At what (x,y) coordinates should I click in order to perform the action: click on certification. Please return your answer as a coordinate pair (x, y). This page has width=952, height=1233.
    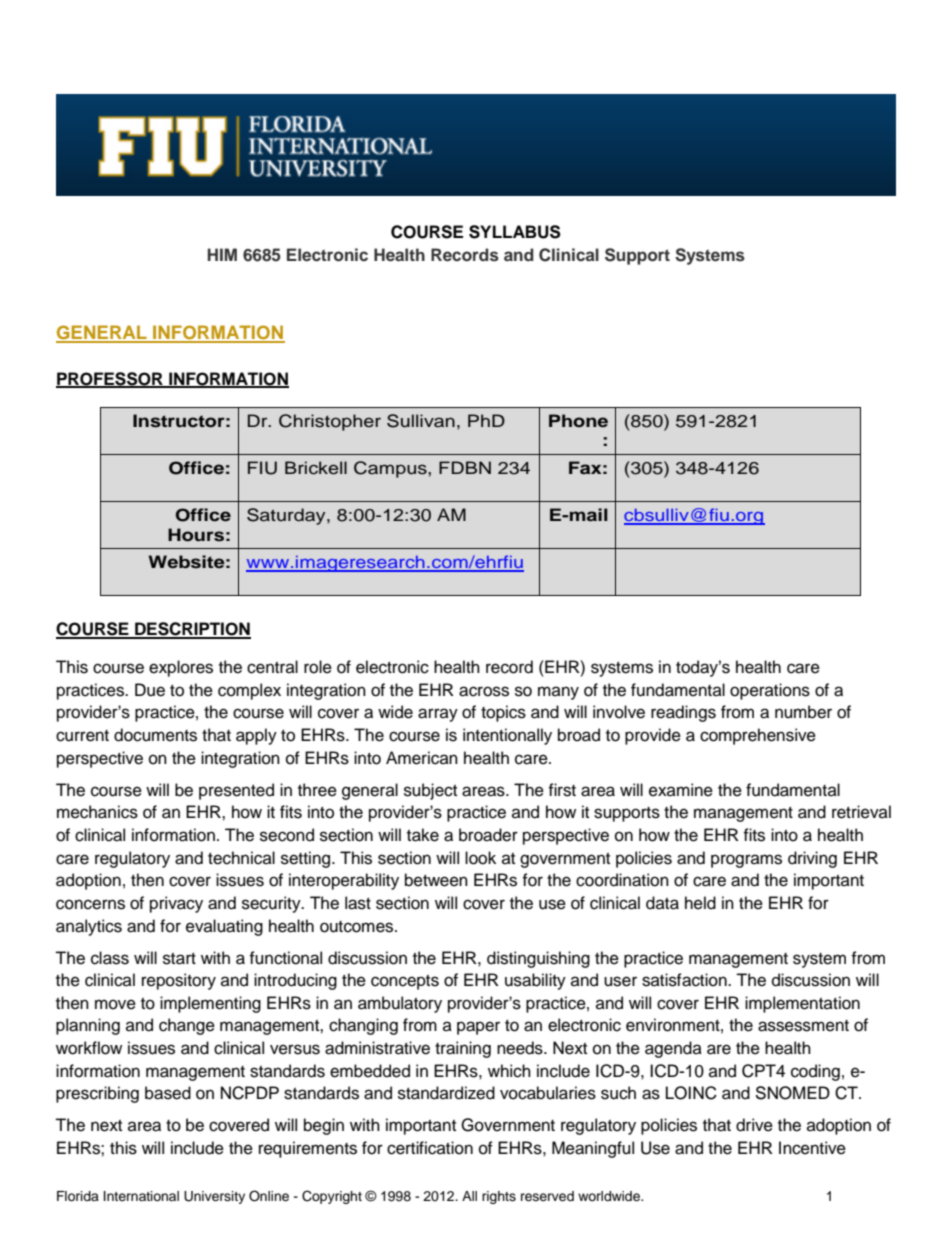
    Looking at the image, I should click on (430, 1148).
